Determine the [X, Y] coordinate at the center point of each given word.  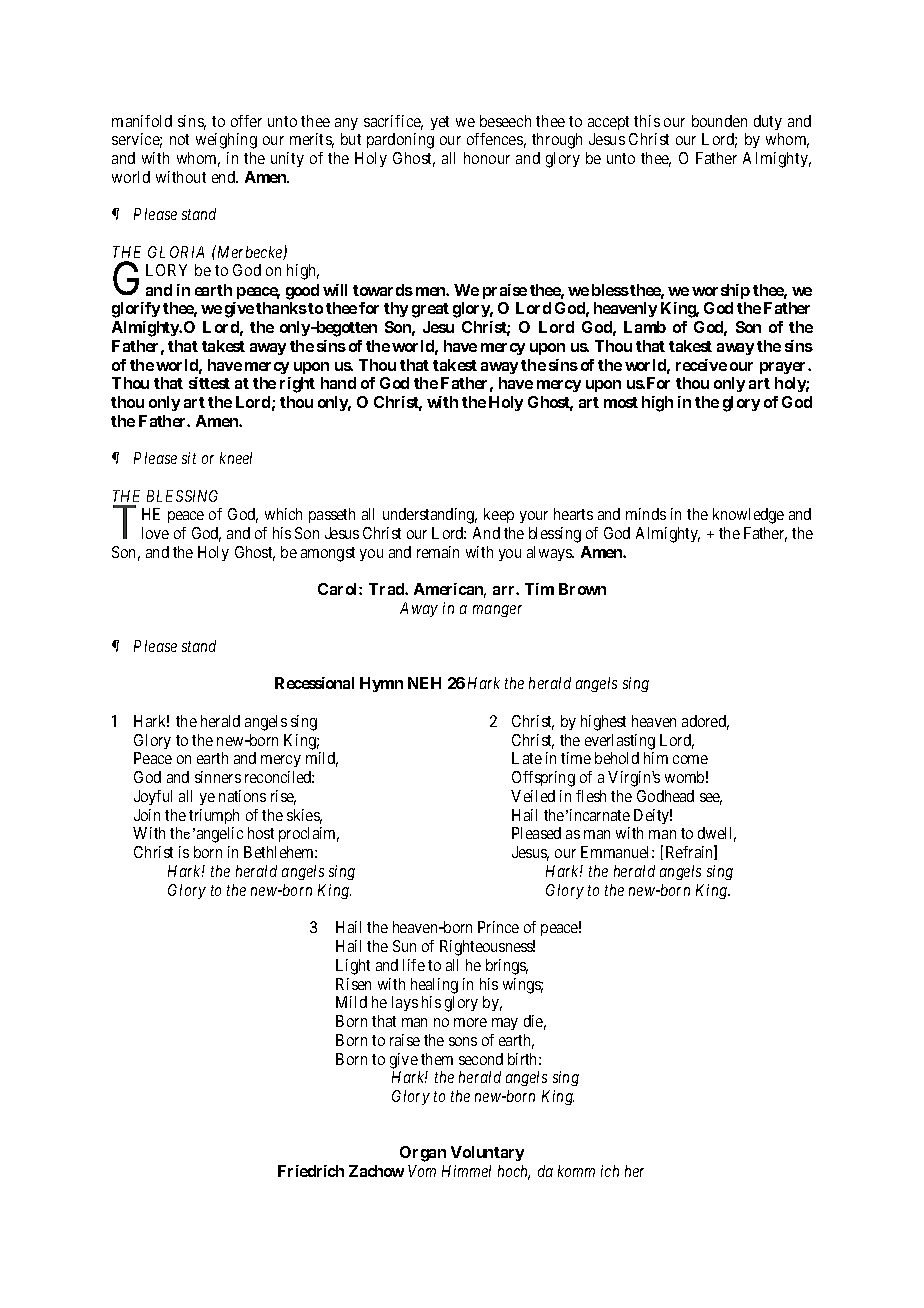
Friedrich [311, 1171]
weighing [226, 141]
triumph [214, 816]
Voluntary [487, 1153]
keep [499, 515]
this [647, 121]
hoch [514, 1172]
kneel [236, 458]
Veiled [533, 796]
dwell [717, 834]
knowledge [748, 516]
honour [487, 158]
